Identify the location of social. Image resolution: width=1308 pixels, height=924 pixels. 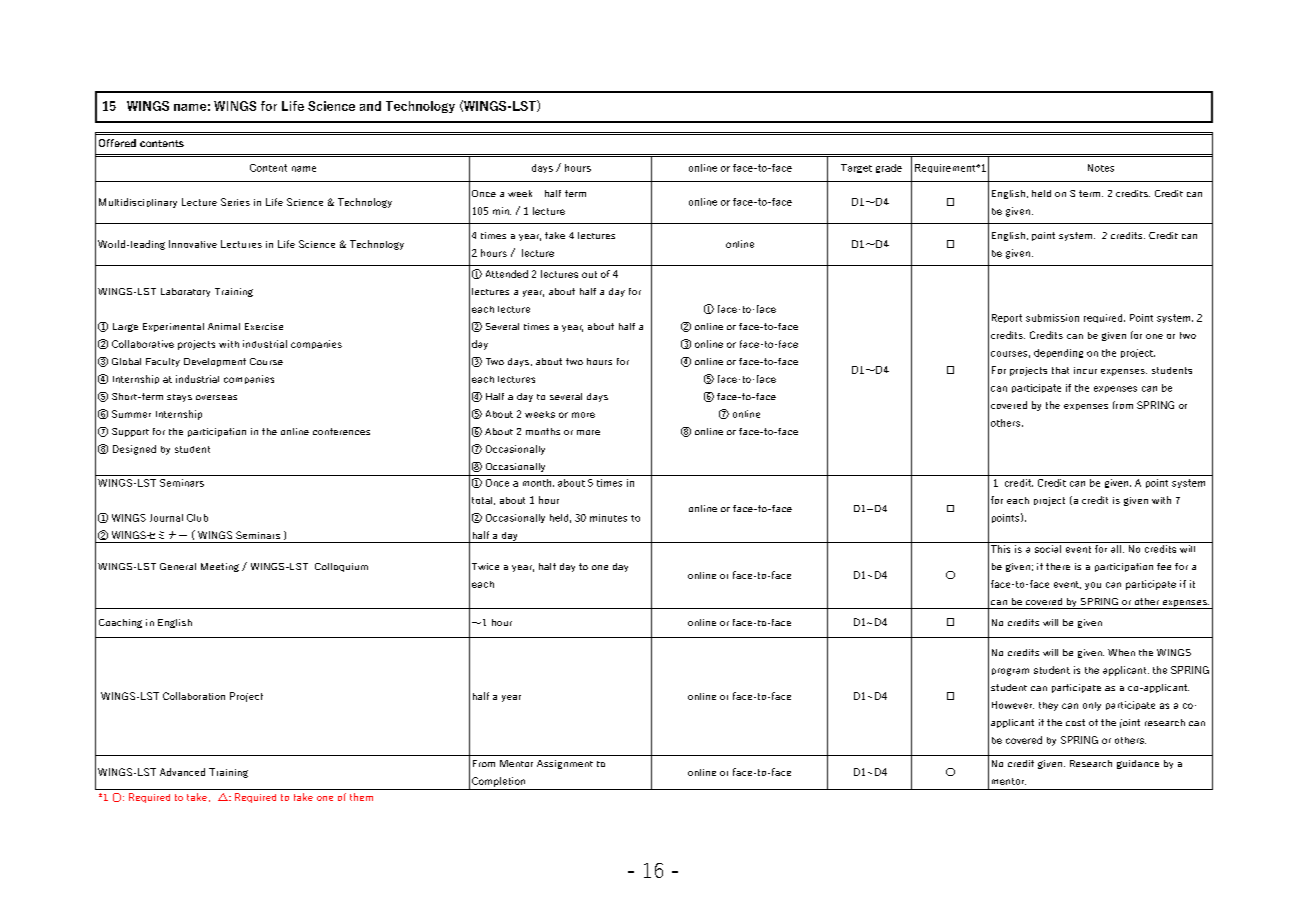
(1047, 547).
